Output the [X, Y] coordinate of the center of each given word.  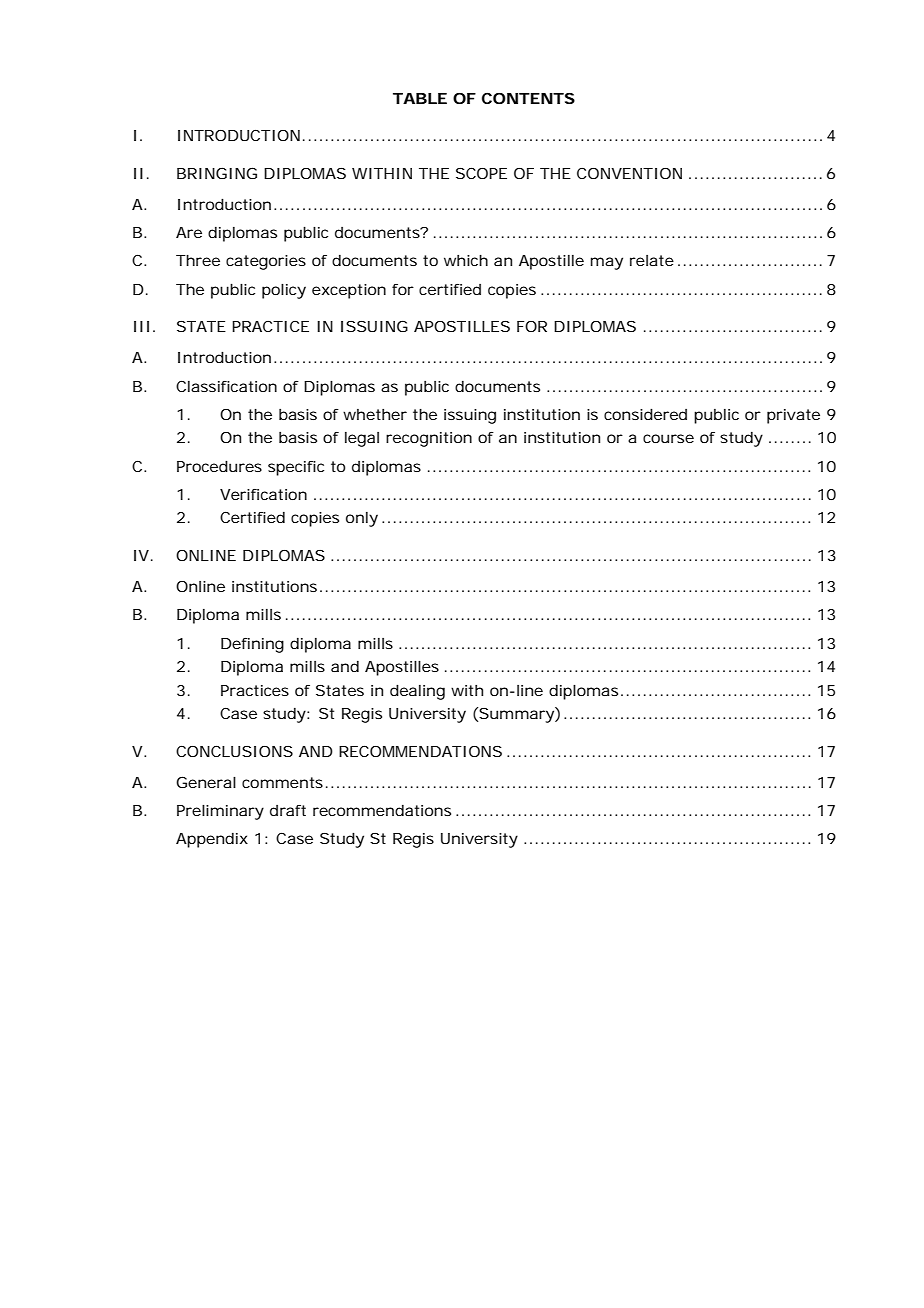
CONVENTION [629, 173]
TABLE [420, 98]
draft [288, 810]
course [668, 438]
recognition [429, 439]
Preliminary [220, 812]
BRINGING [217, 173]
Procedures [219, 466]
